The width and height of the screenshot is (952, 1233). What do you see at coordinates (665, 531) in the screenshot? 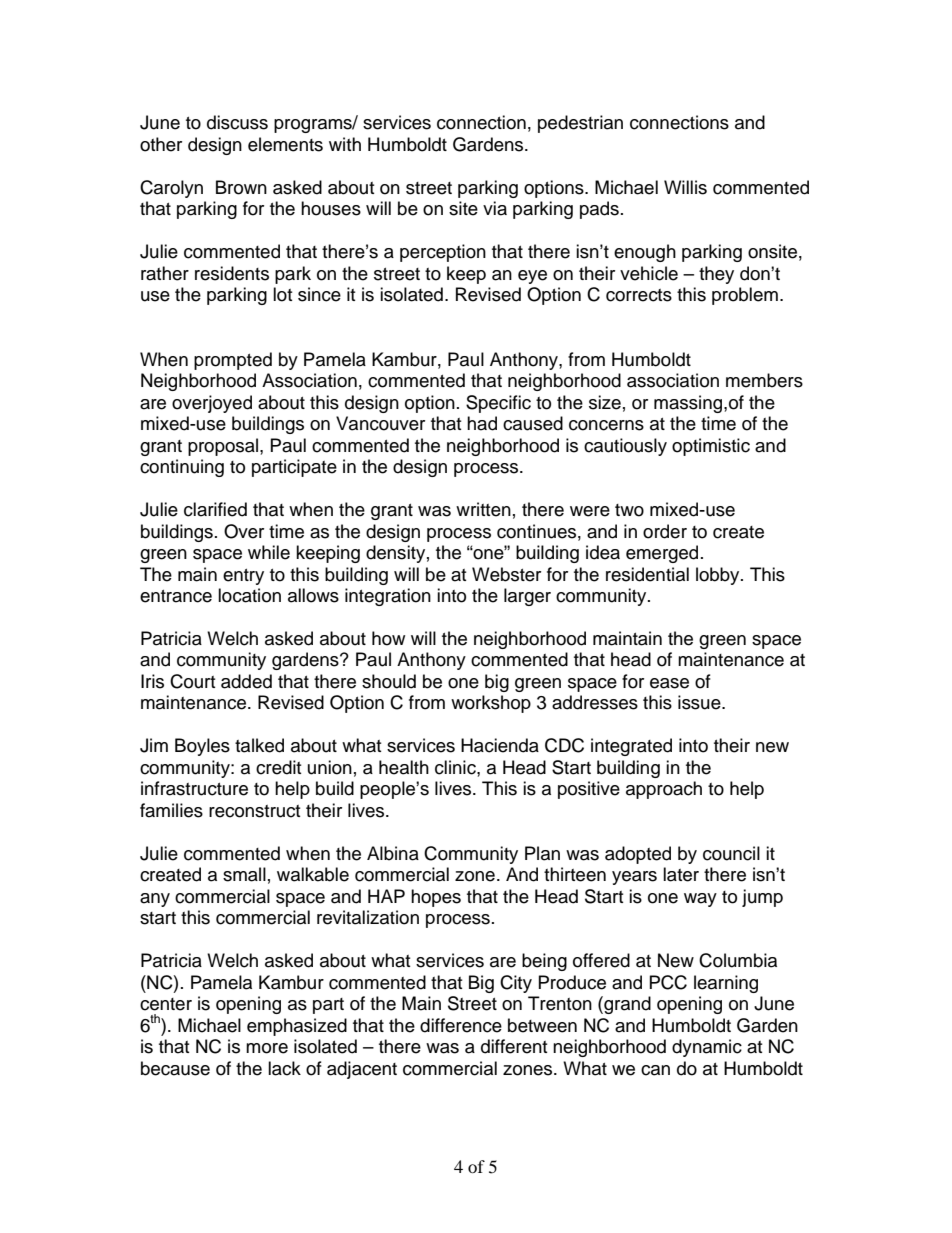
I see `order` at bounding box center [665, 531].
